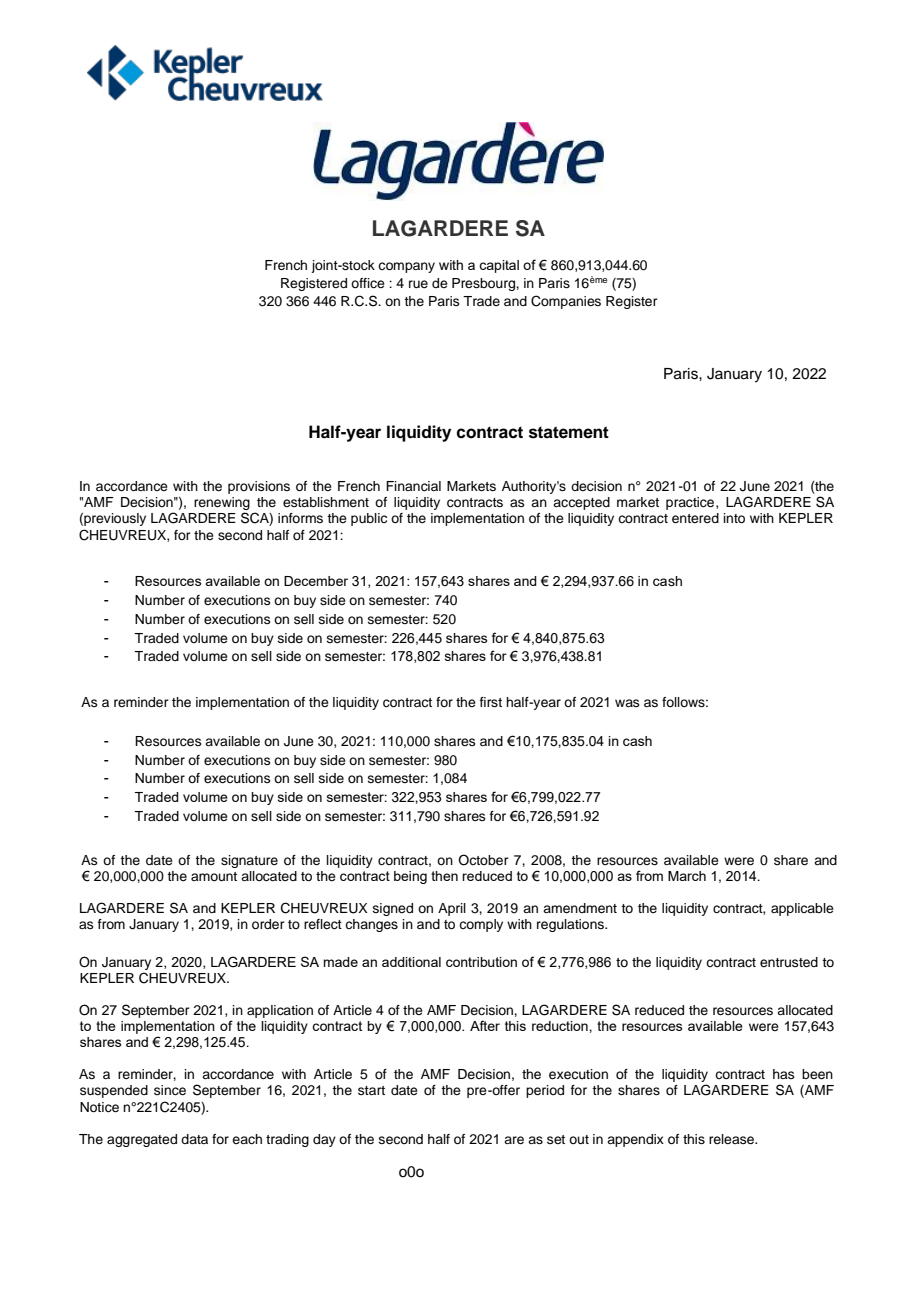 The image size is (924, 1307). What do you see at coordinates (483, 860) in the image?
I see `October` at bounding box center [483, 860].
